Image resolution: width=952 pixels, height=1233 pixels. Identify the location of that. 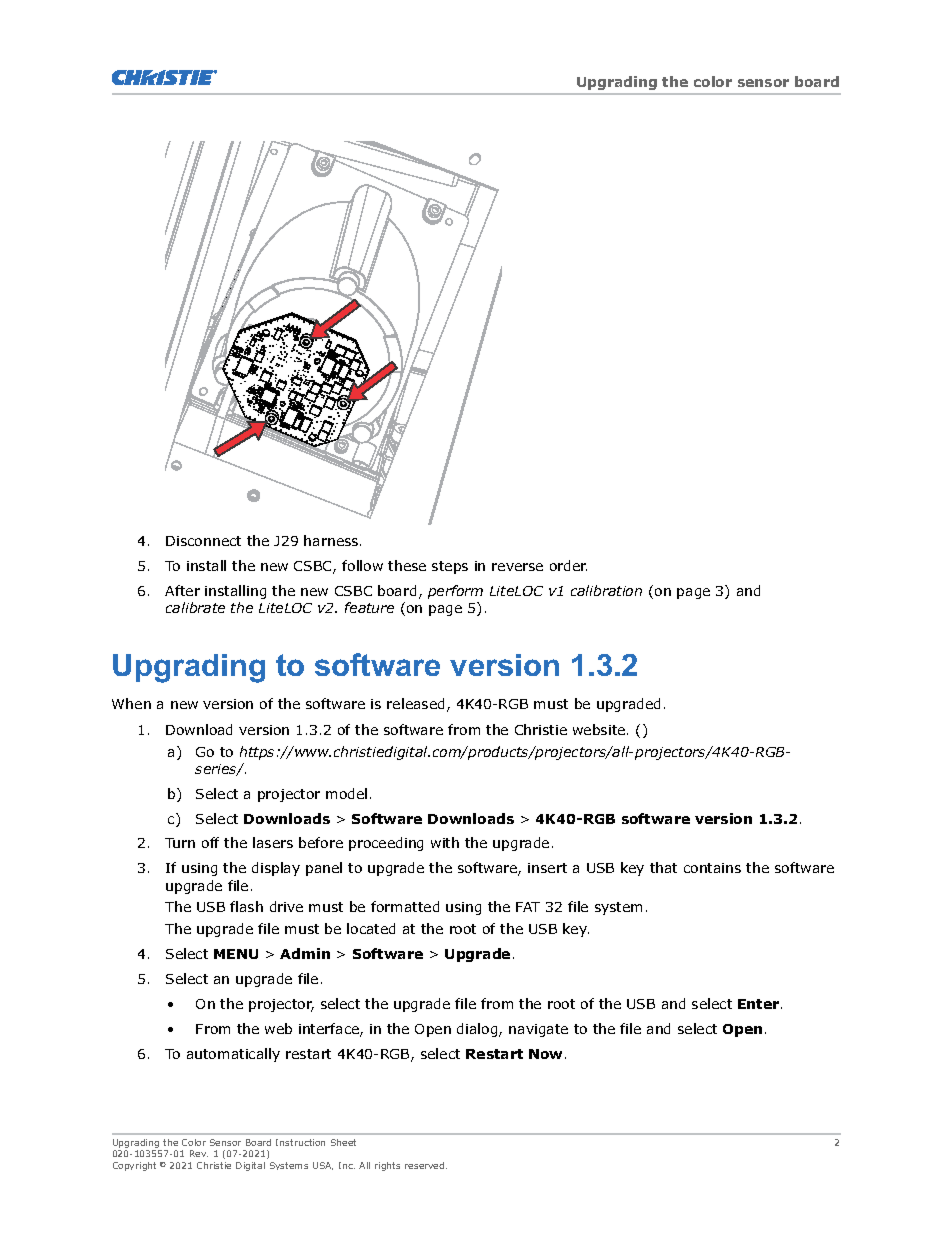
(663, 867).
